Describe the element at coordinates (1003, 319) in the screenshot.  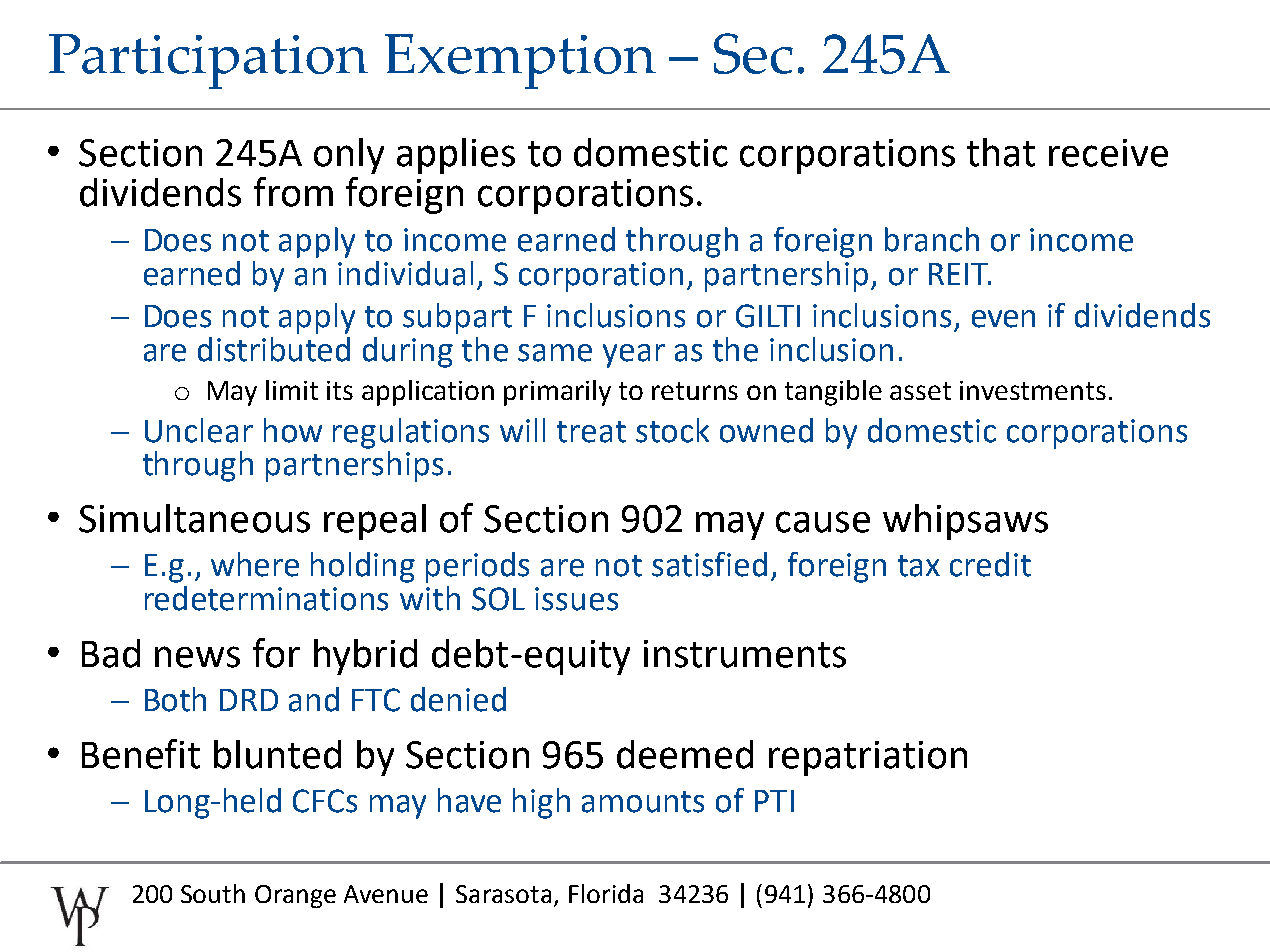
I see `even` at that location.
